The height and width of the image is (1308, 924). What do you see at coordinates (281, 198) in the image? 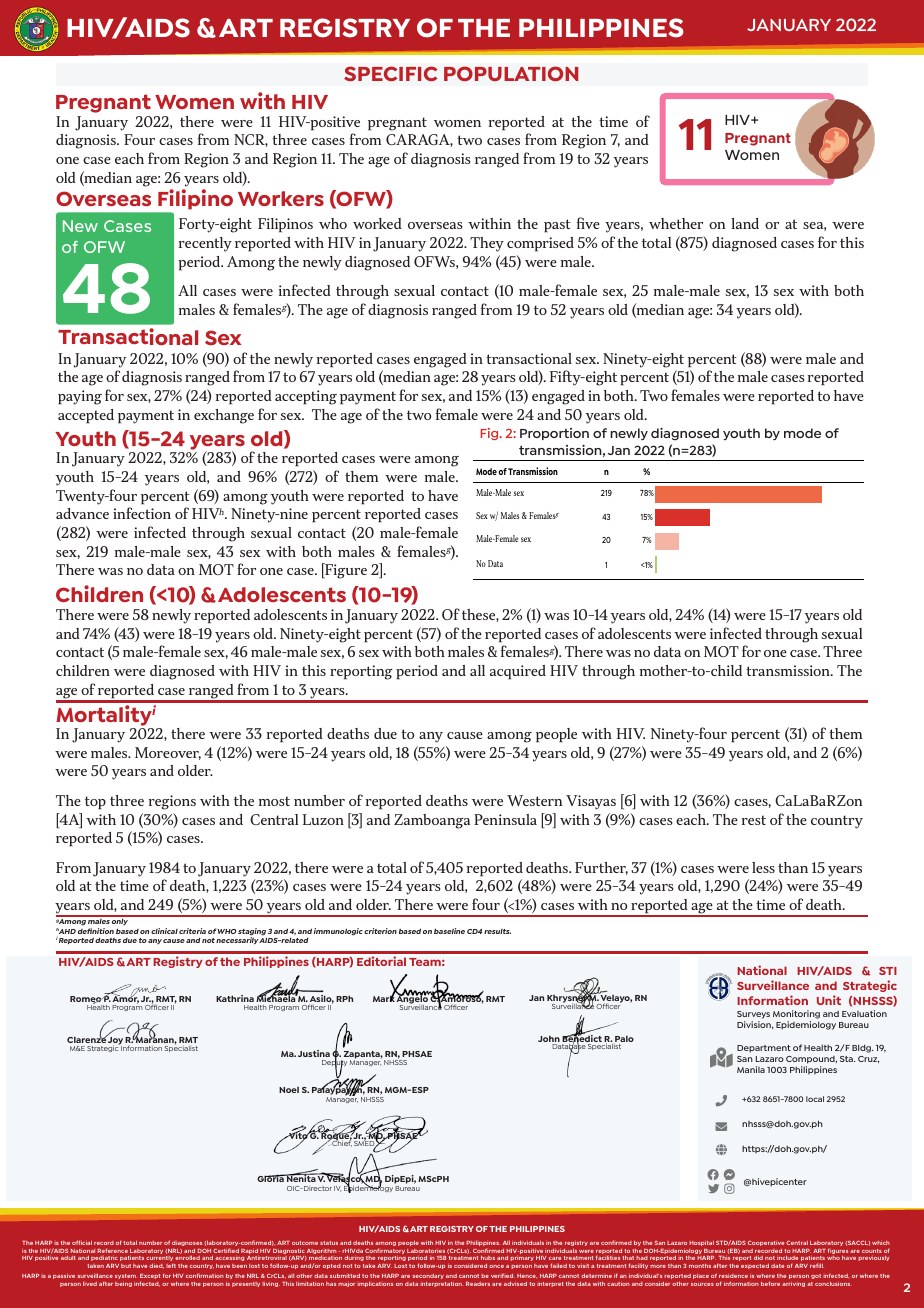
I see `Workers` at bounding box center [281, 198].
